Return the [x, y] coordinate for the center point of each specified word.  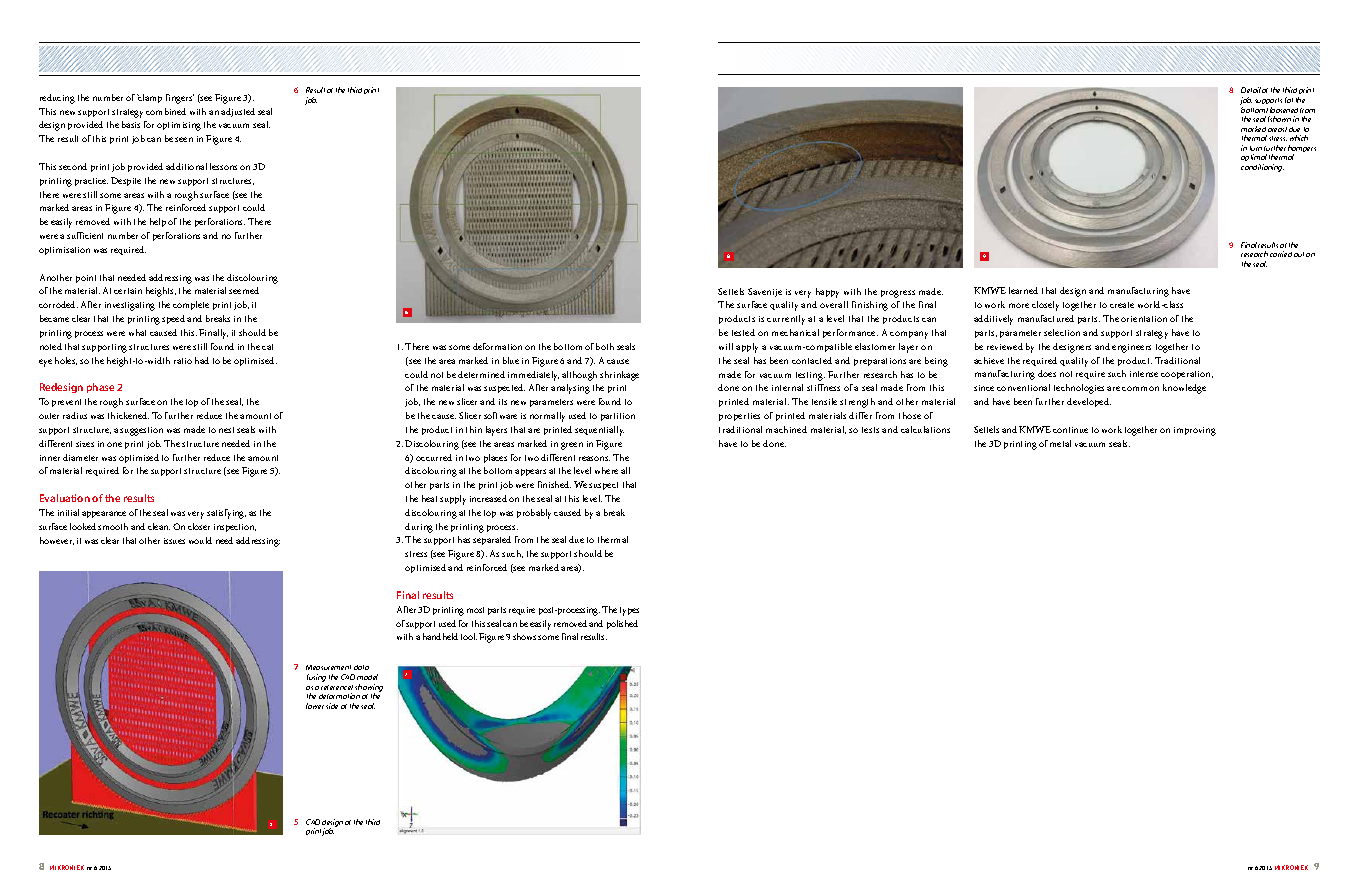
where [606, 470]
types [629, 611]
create [1122, 305]
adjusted [238, 112]
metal [1060, 443]
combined [166, 111]
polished [622, 624]
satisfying [226, 514]
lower [316, 706]
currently [786, 320]
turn [1256, 148]
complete [191, 305]
